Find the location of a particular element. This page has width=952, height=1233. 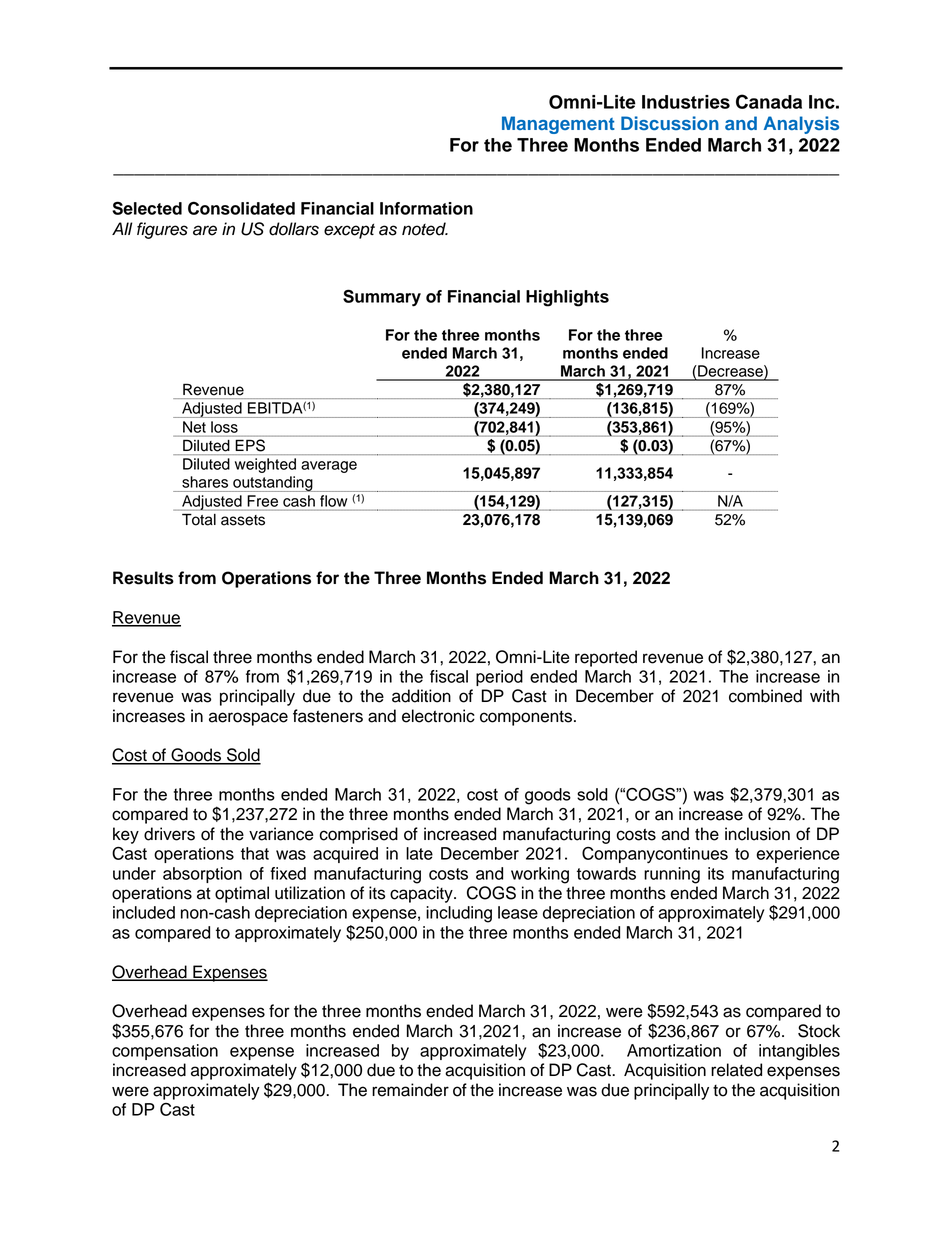

intangibles is located at coordinates (799, 1052).
